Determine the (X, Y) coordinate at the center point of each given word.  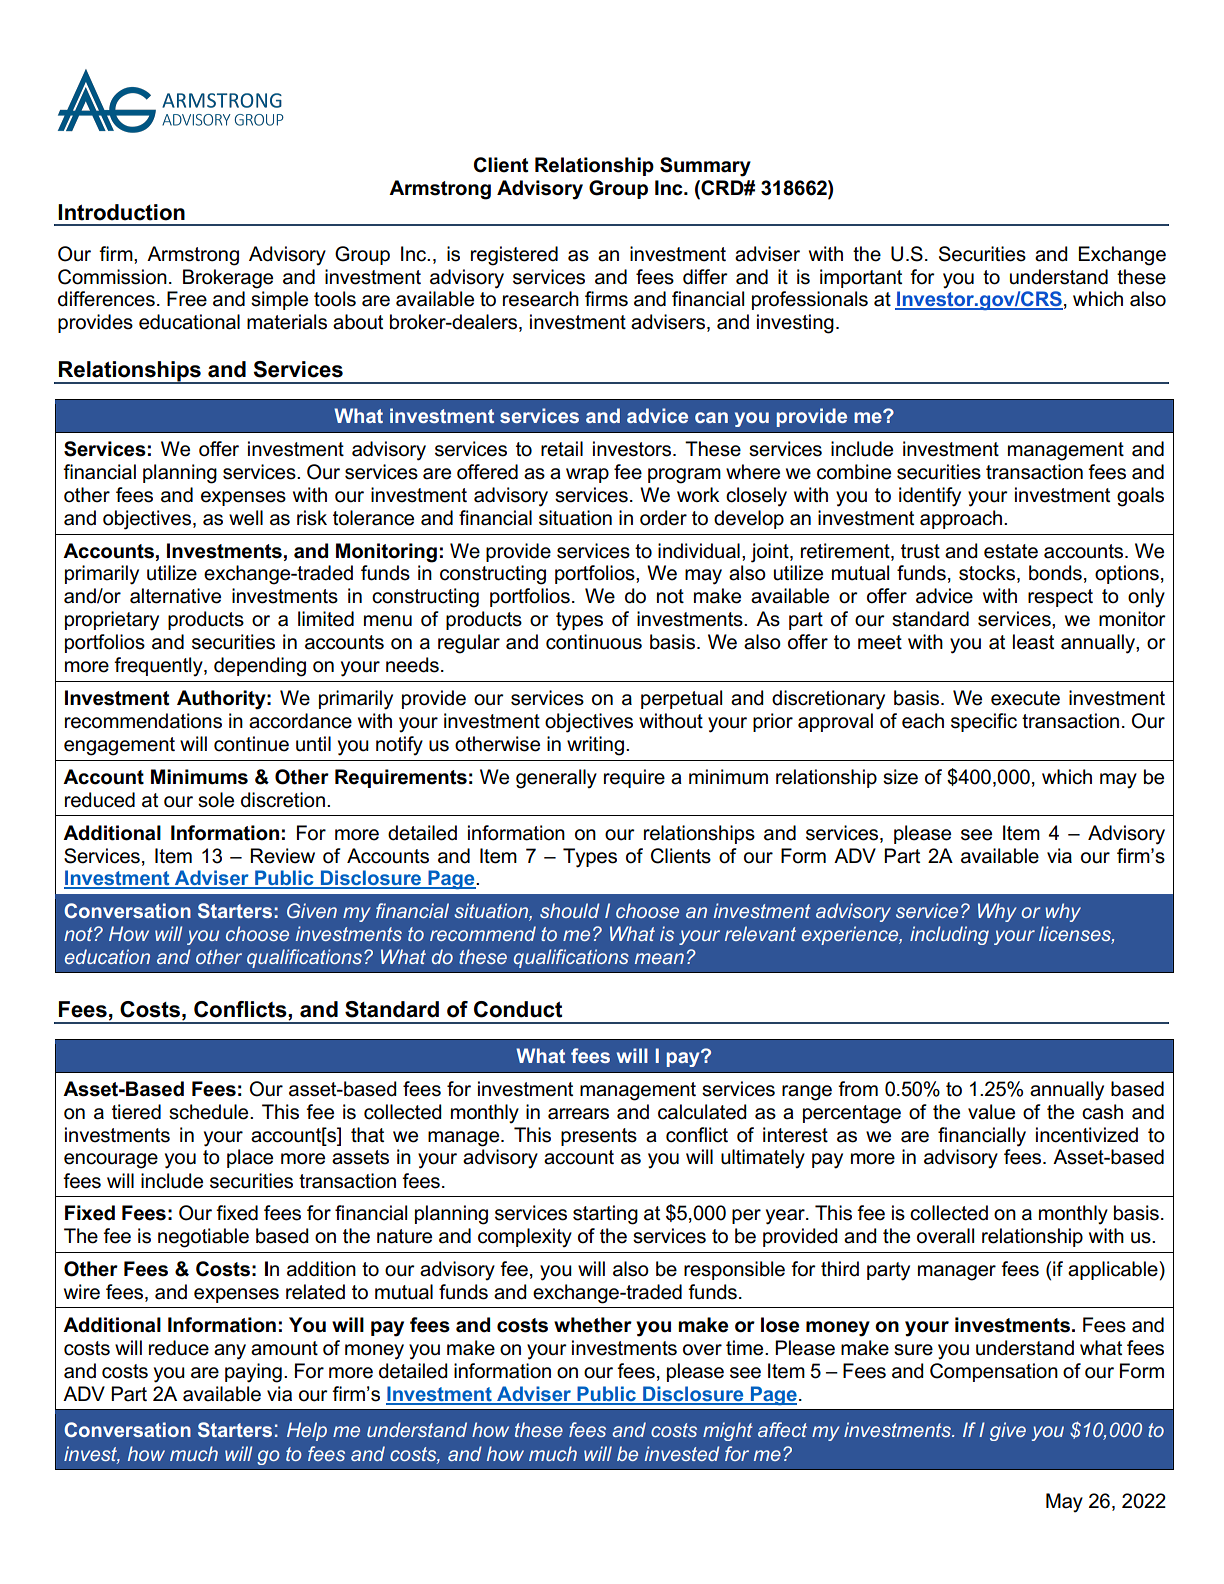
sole (216, 800)
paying (253, 1373)
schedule (210, 1112)
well (246, 518)
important (861, 278)
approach (961, 519)
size (900, 777)
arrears (578, 1114)
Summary (705, 167)
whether (593, 1325)
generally (556, 779)
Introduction (121, 212)
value (991, 1112)
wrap (587, 475)
